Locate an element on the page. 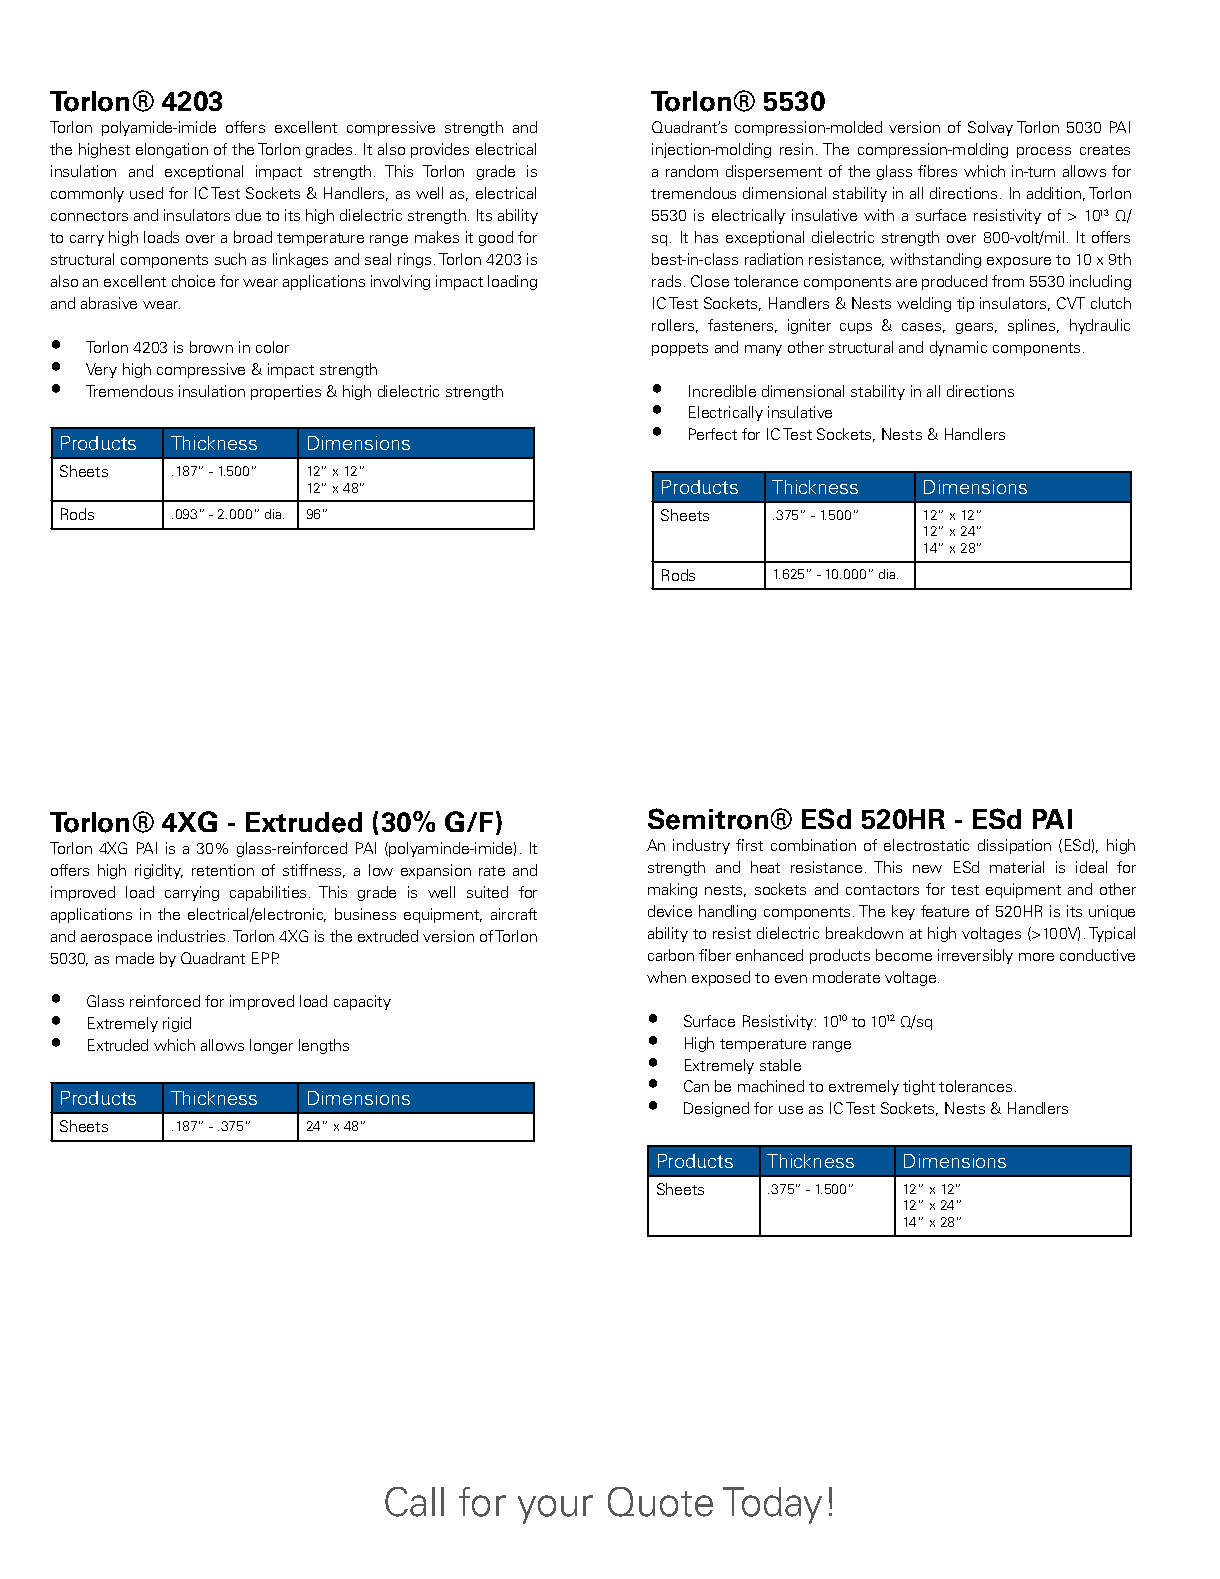 The height and width of the document is (1579, 1220). fibres is located at coordinates (937, 171).
